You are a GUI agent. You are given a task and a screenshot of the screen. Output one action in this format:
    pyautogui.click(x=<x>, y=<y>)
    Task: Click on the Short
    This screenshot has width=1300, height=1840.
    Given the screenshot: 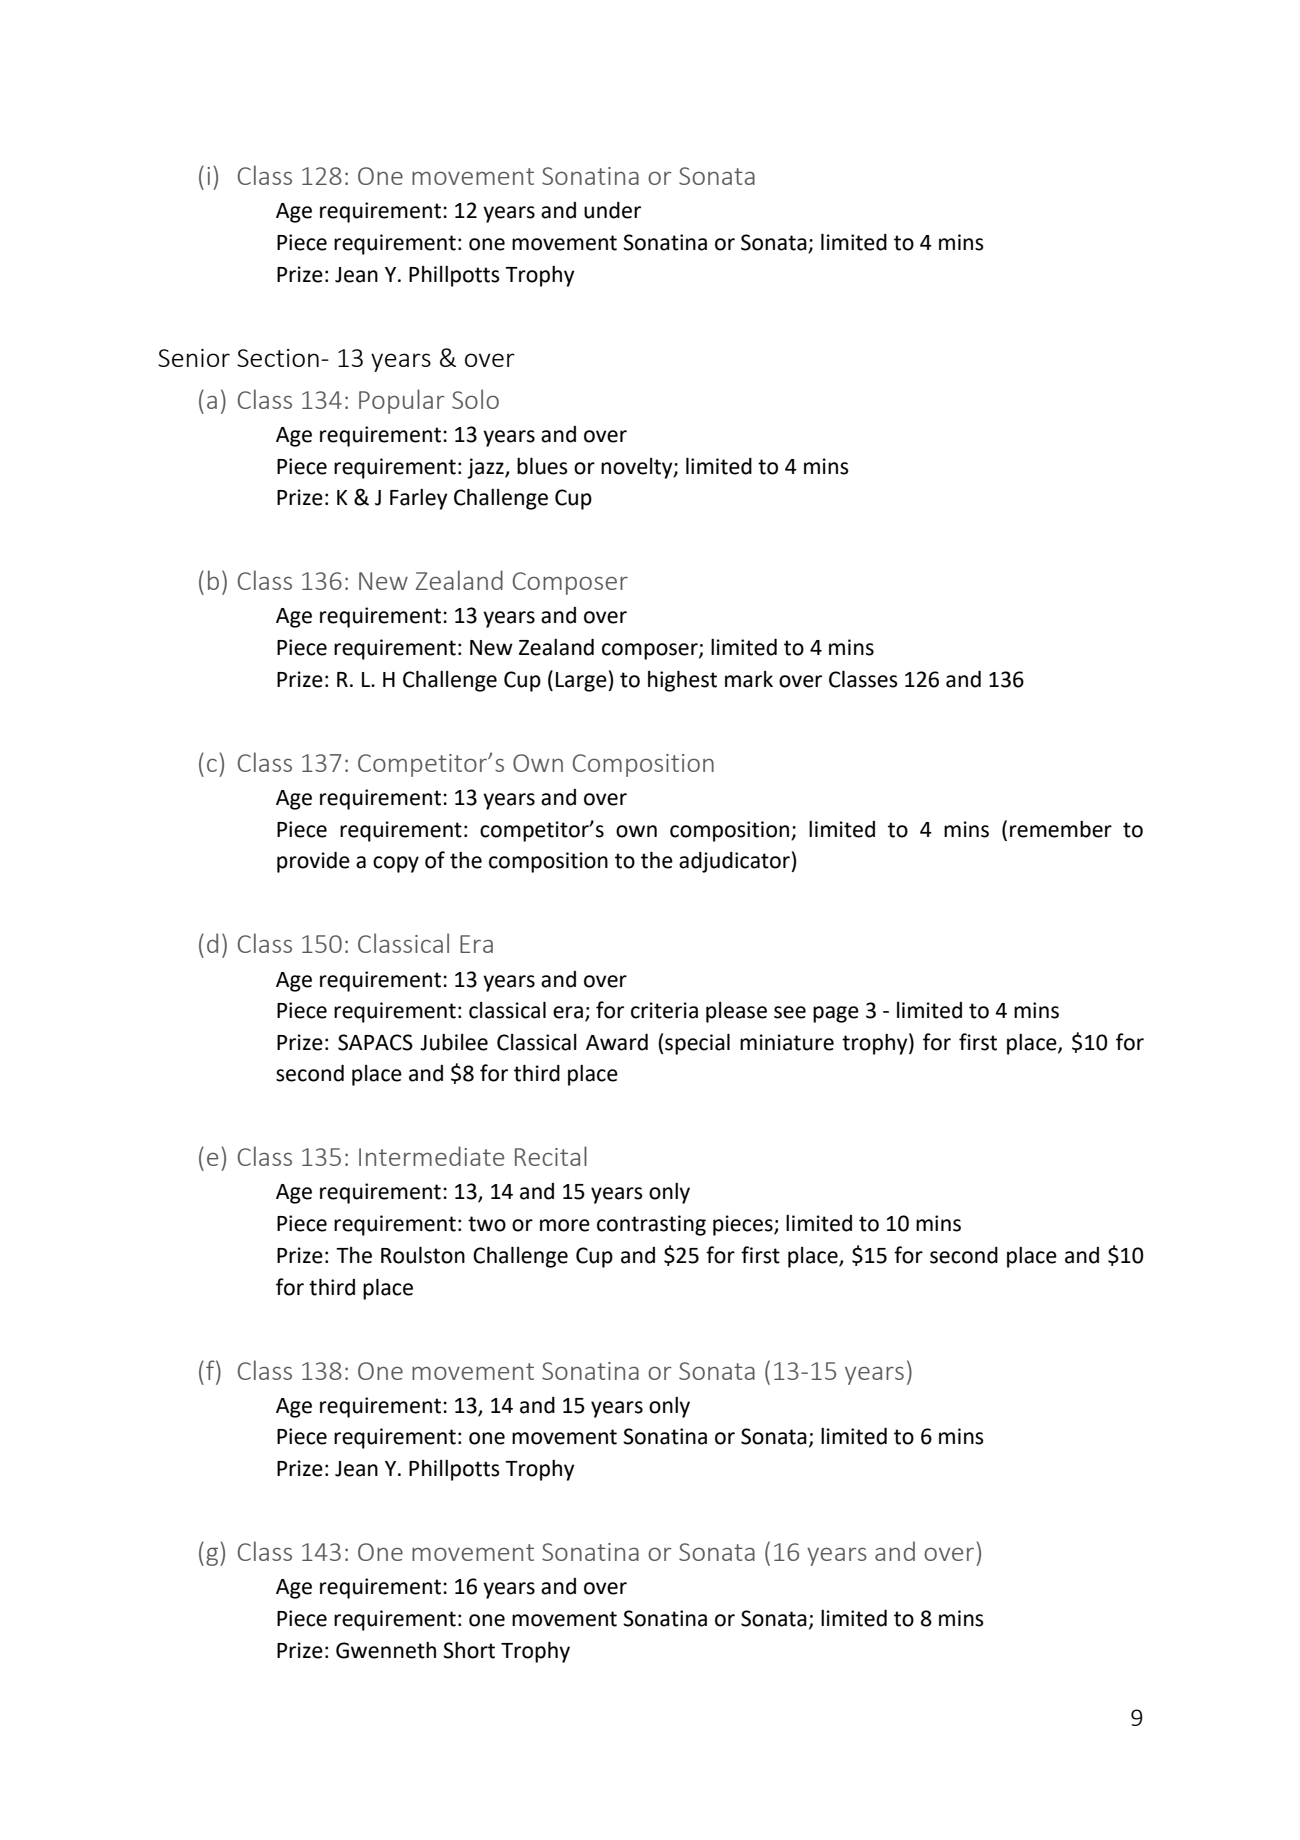 What is the action you would take?
    pyautogui.click(x=469, y=1650)
